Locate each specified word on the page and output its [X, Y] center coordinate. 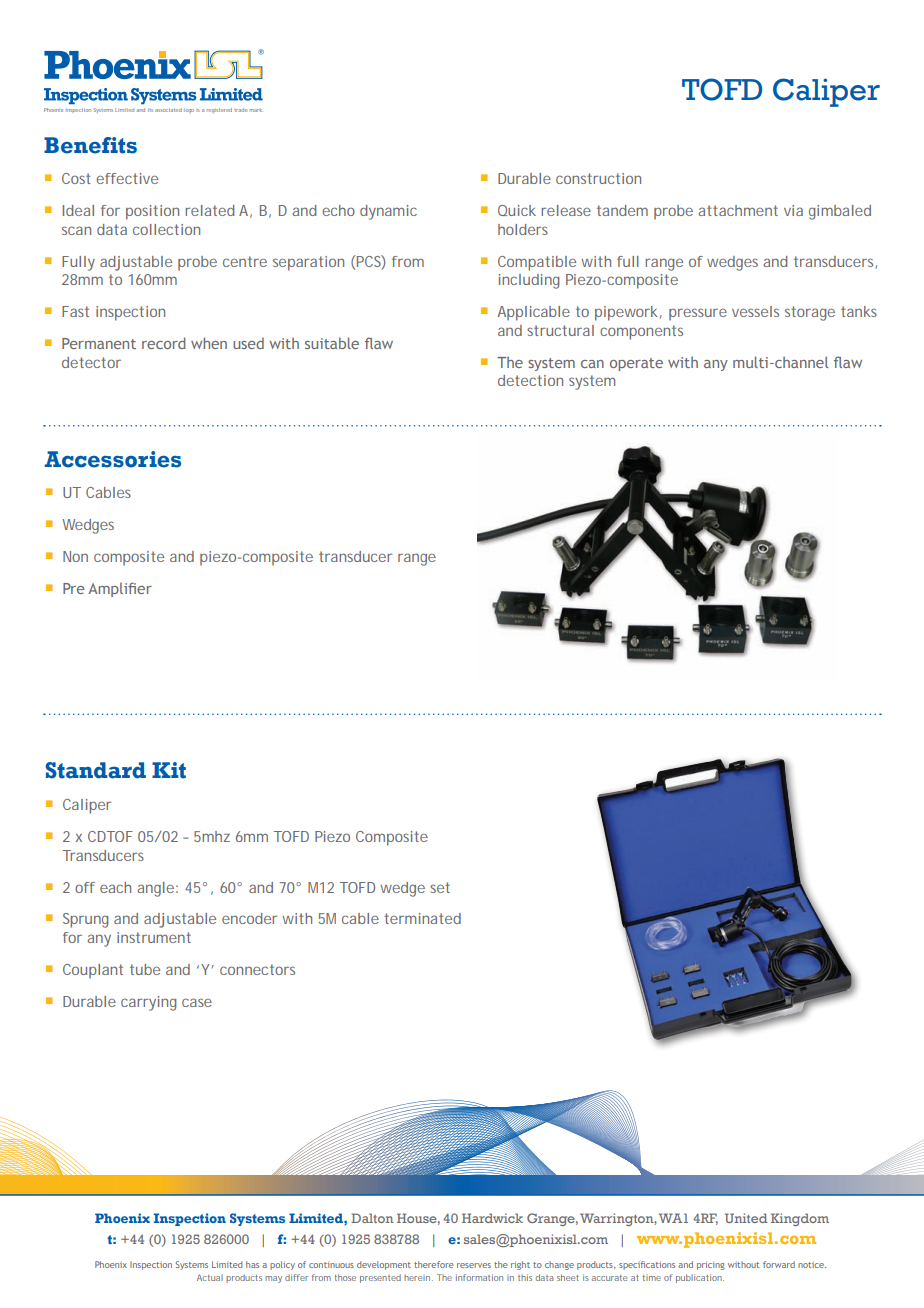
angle [155, 889]
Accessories [112, 459]
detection [530, 380]
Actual [210, 1277]
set [440, 887]
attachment [738, 210]
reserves [474, 1265]
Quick [517, 210]
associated [168, 110]
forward [779, 1264]
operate [636, 364]
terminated [422, 918]
